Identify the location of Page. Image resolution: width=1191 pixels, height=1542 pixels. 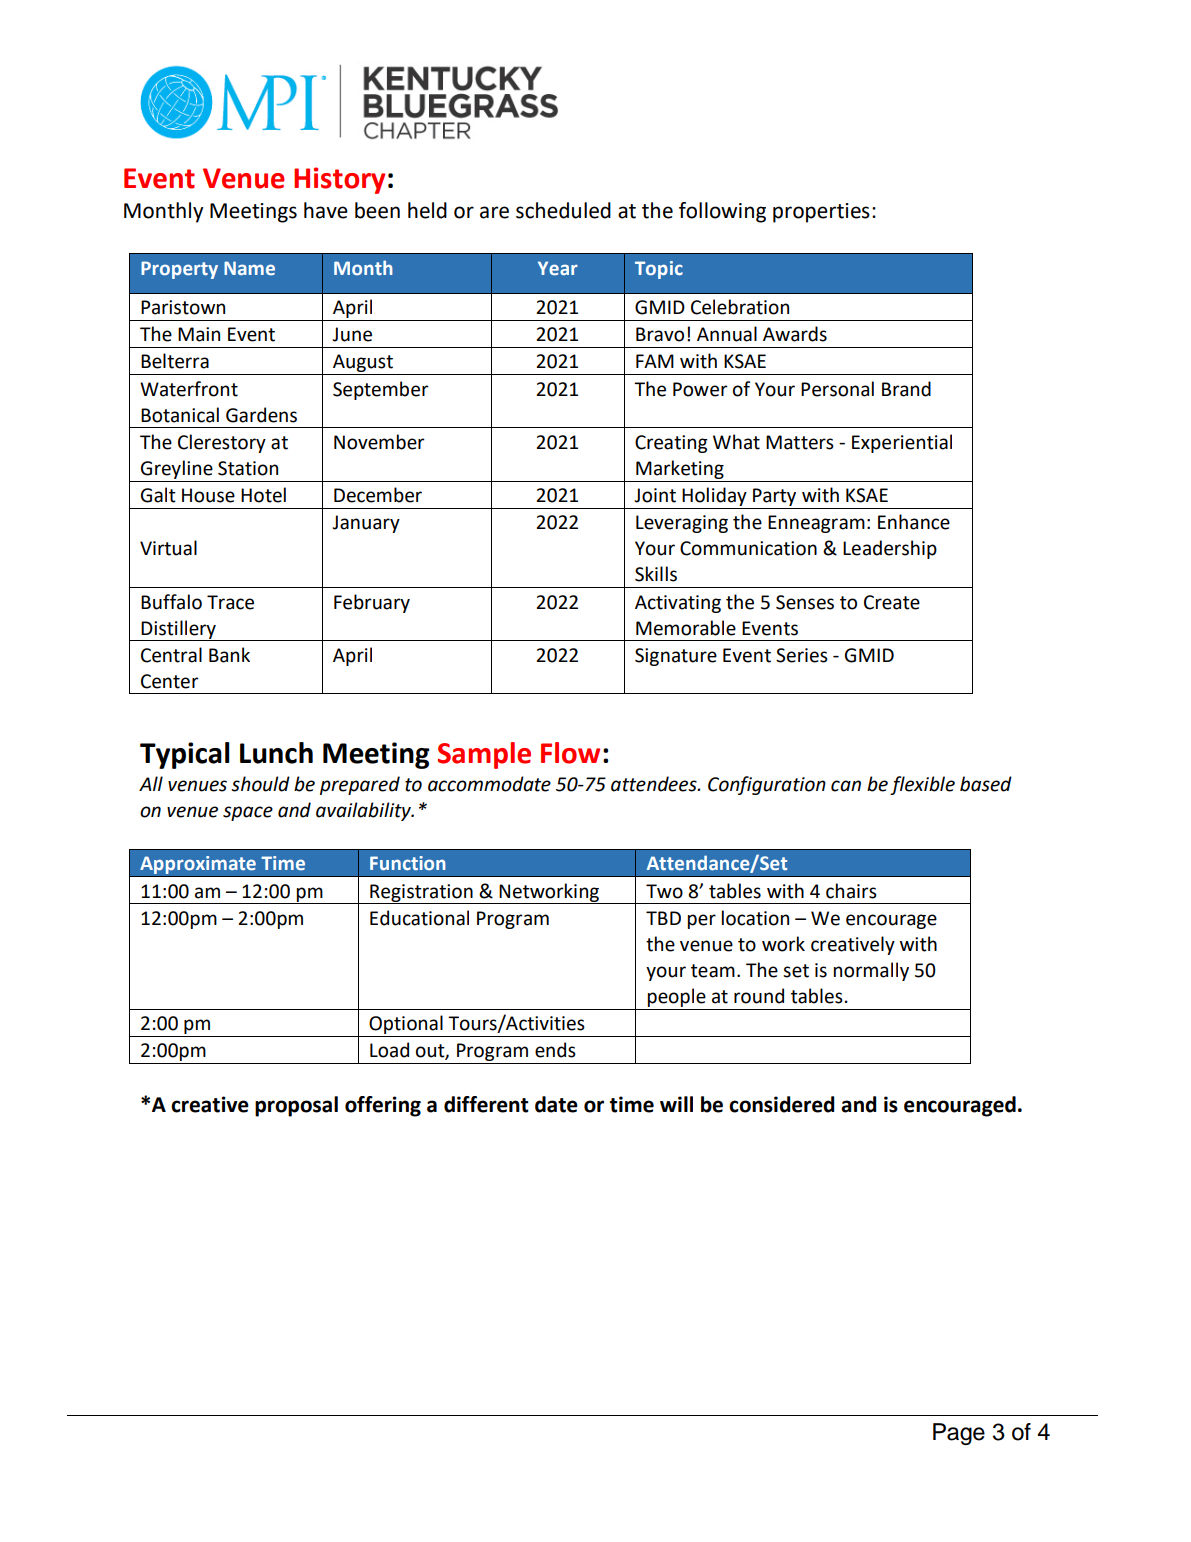
(959, 1434).
